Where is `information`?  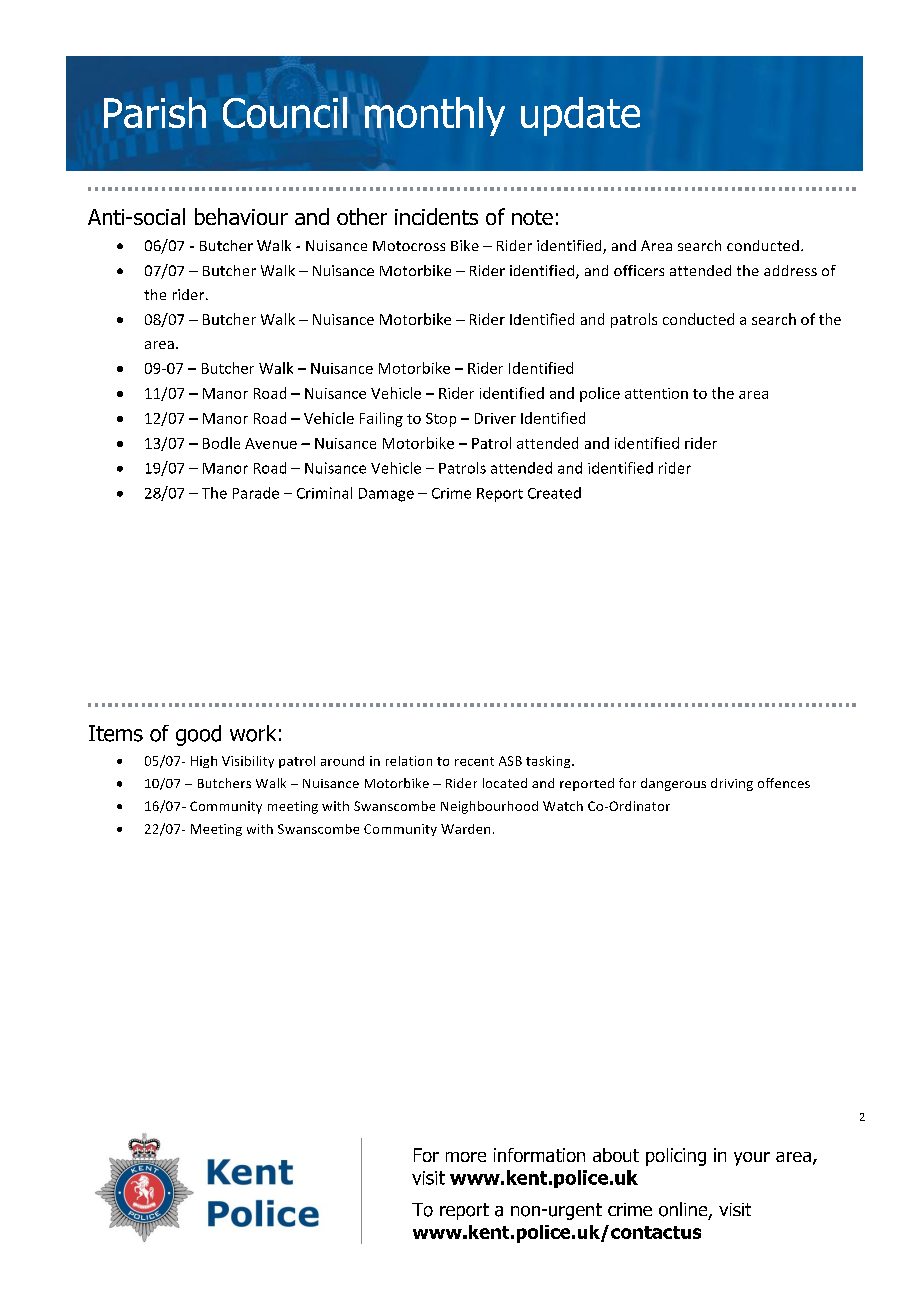
information is located at coordinates (539, 1155).
